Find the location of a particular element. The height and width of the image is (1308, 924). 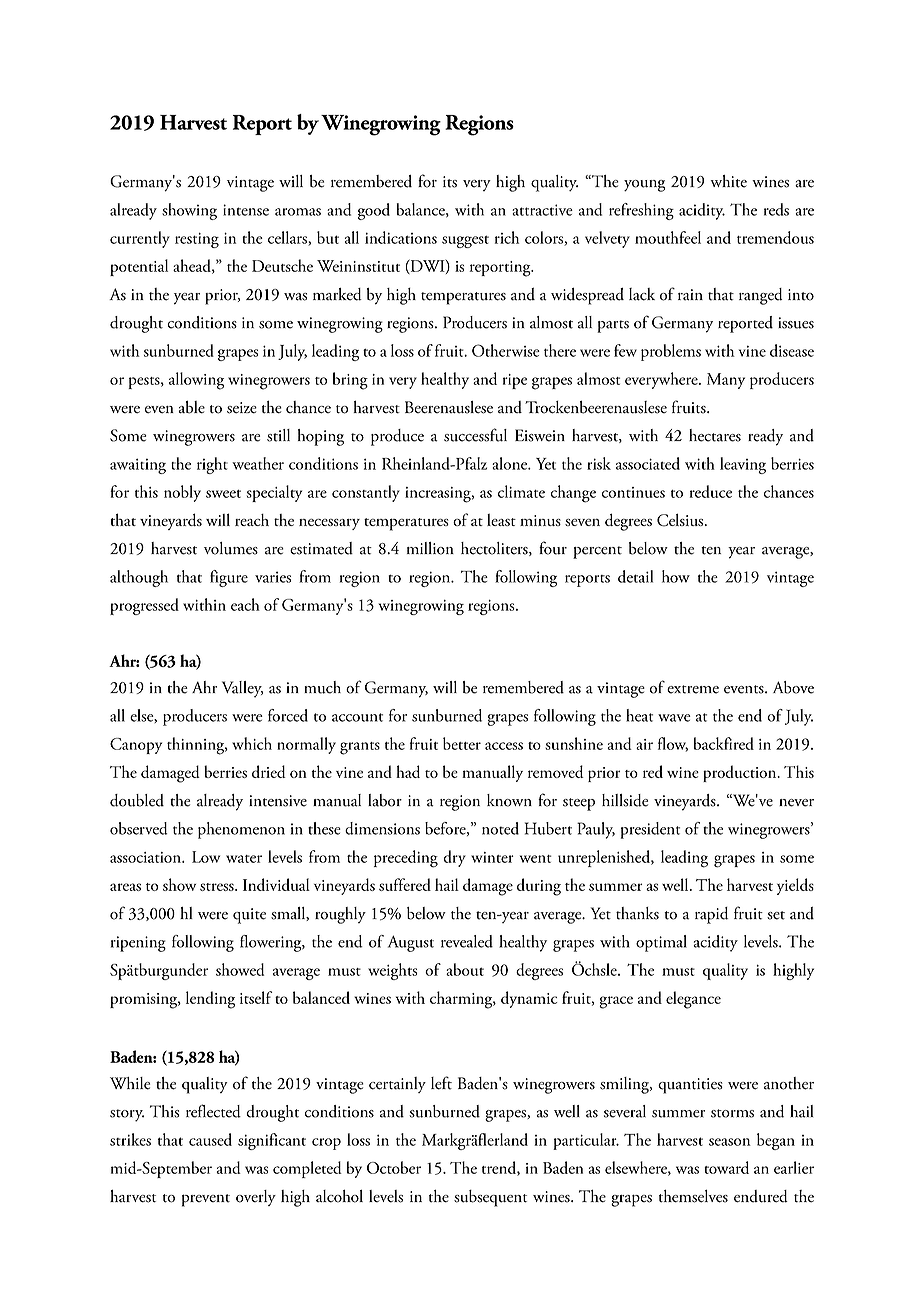

better is located at coordinates (462, 743).
